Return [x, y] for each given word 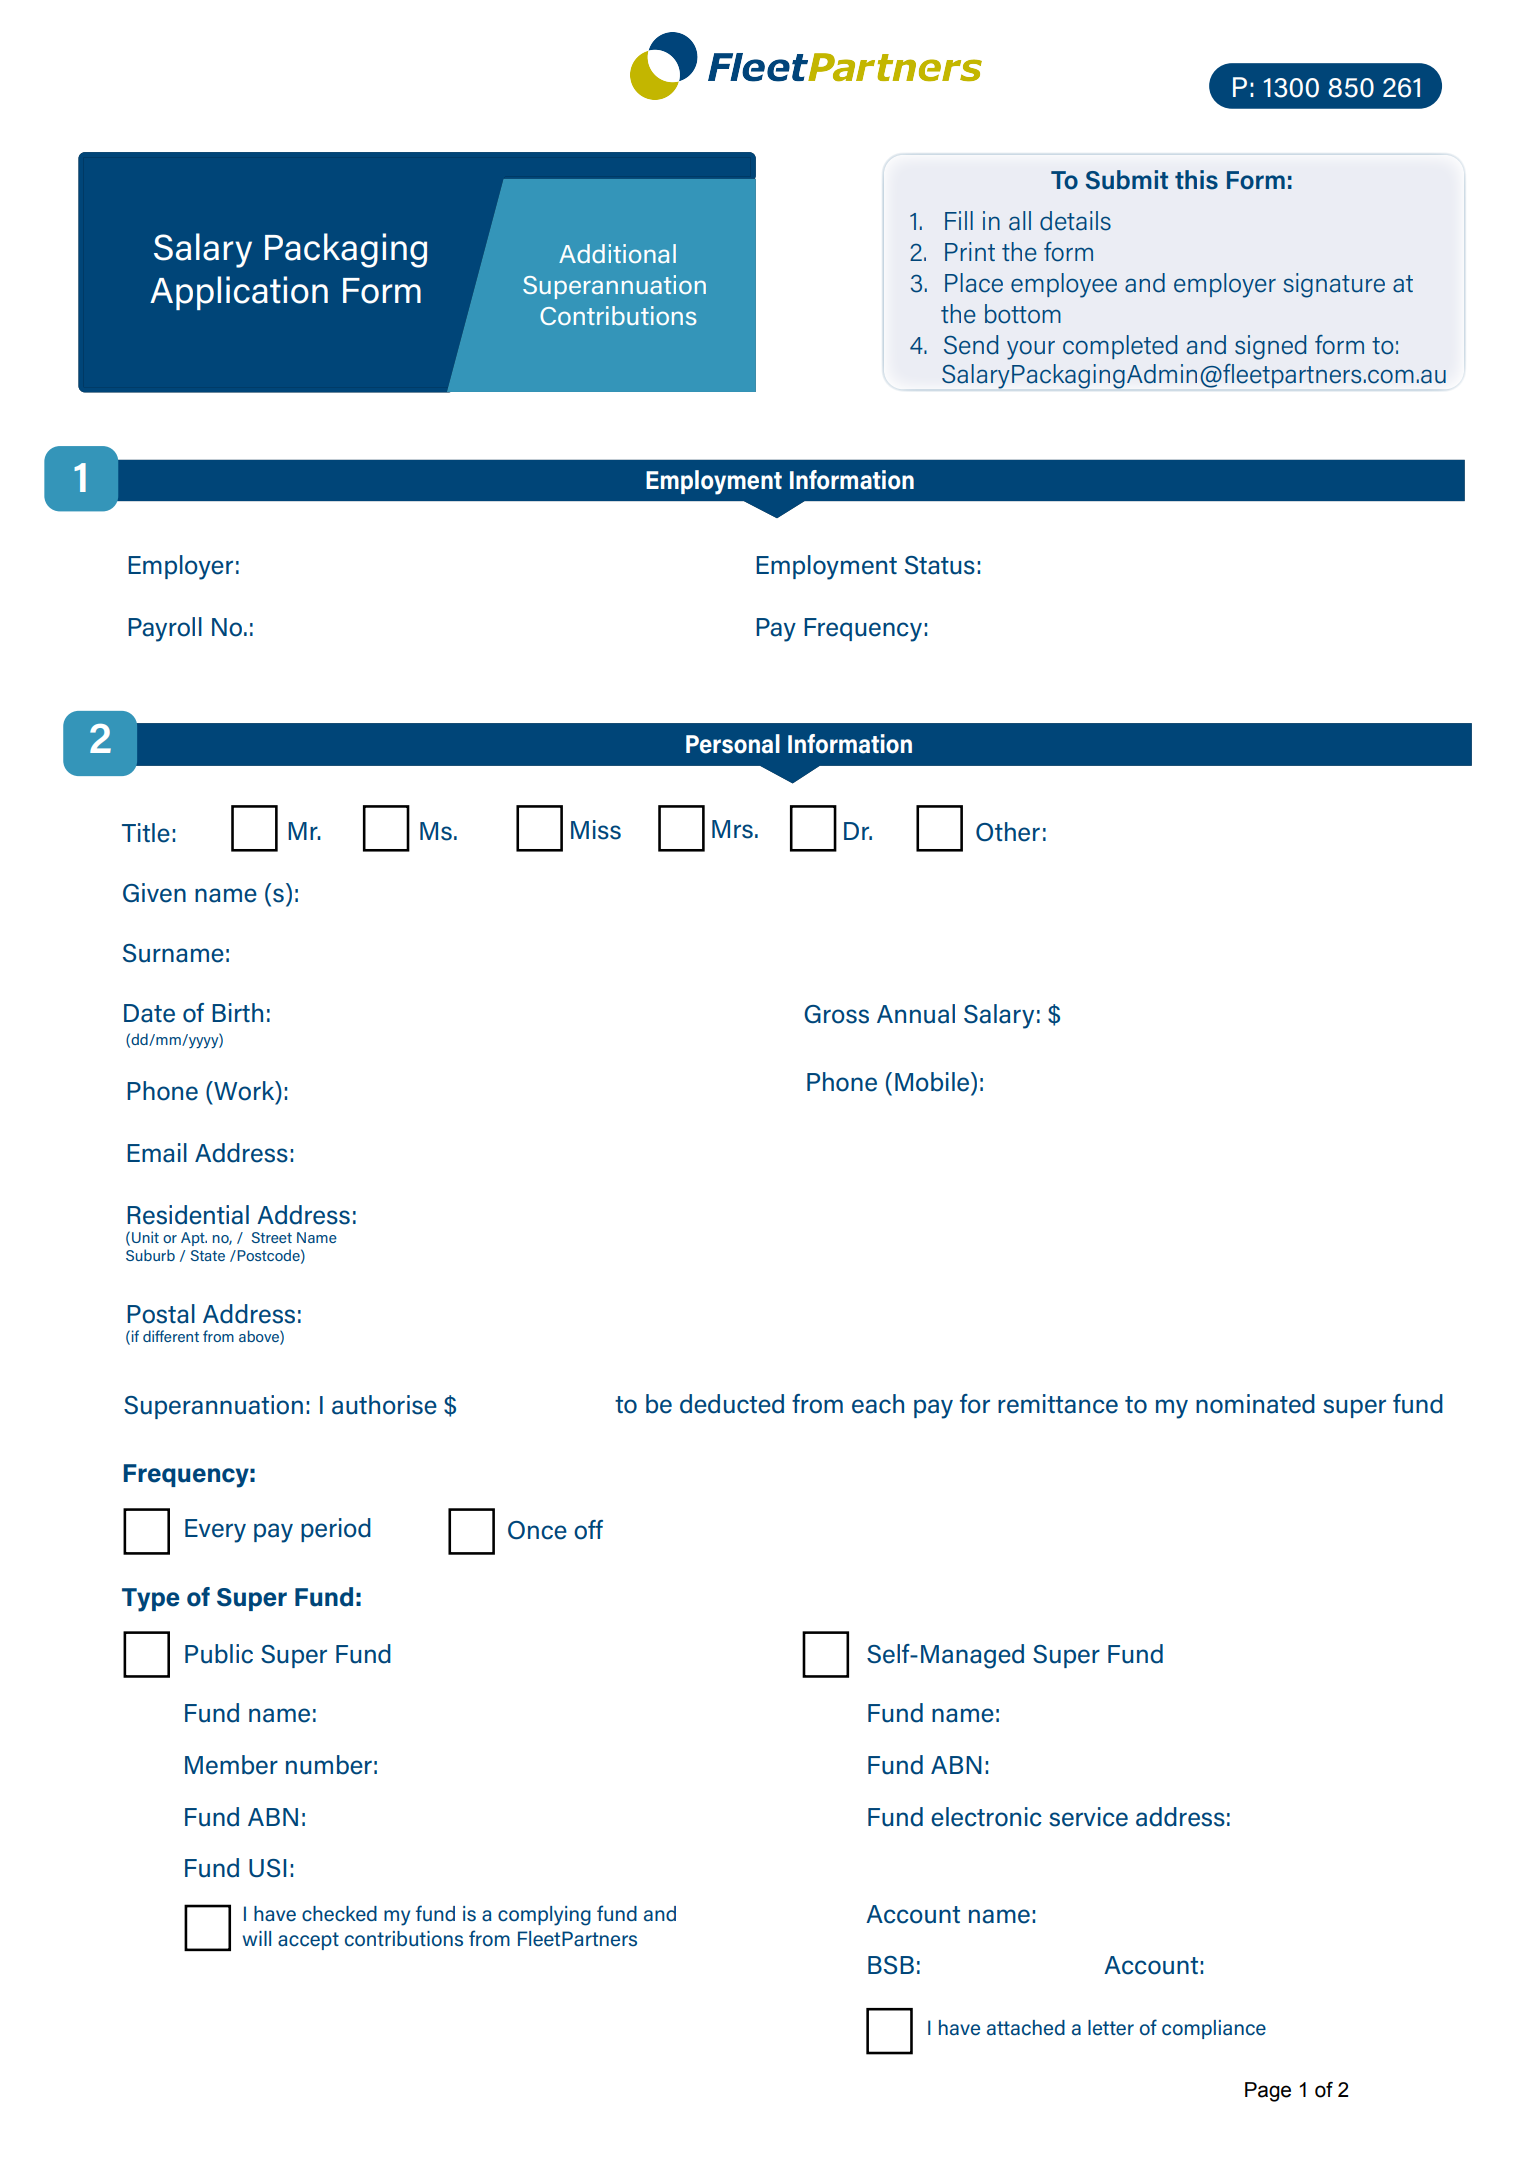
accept [308, 1941]
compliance [1214, 2029]
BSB [891, 1965]
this [1196, 180]
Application [239, 293]
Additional [617, 253]
